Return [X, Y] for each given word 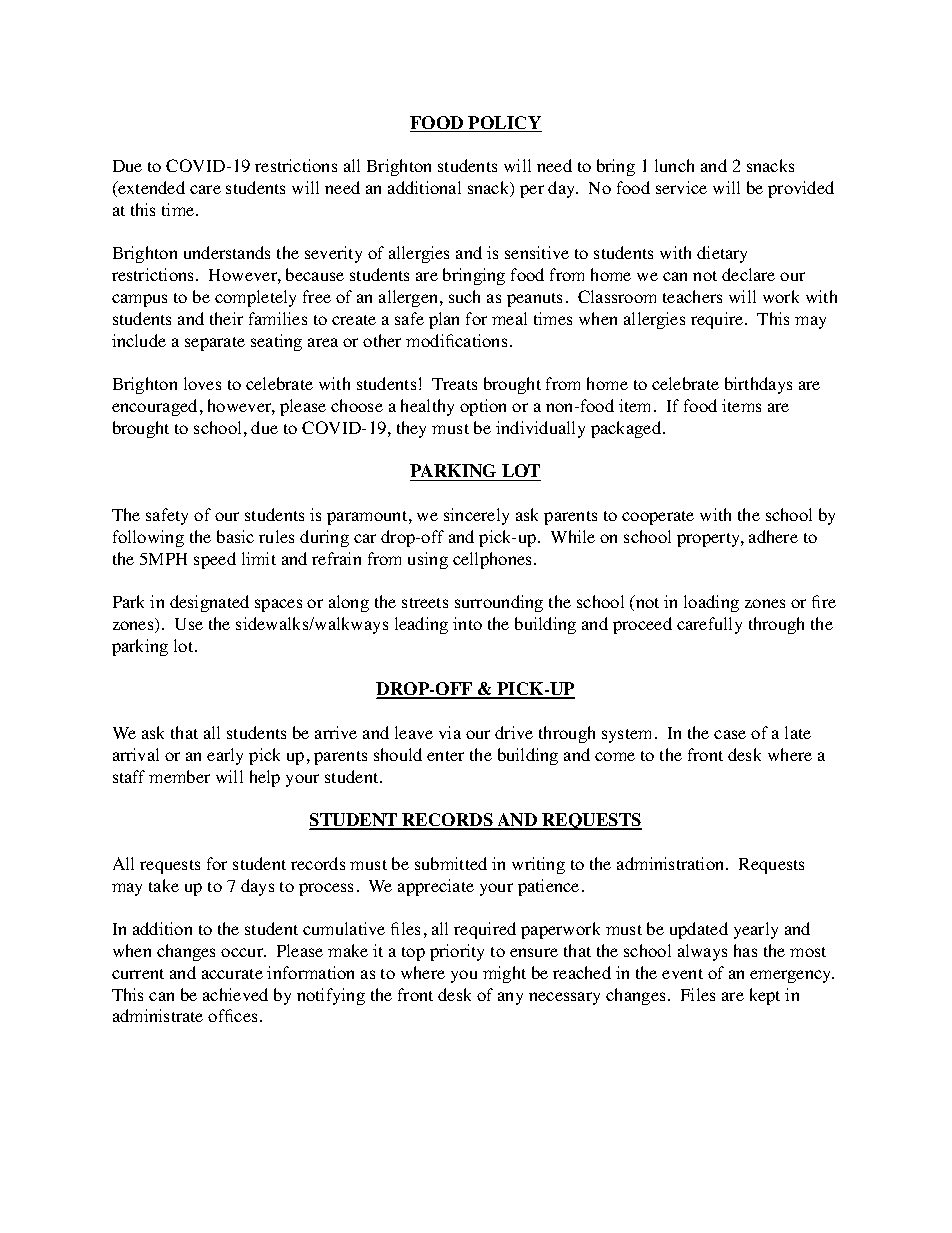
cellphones [494, 560]
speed [215, 560]
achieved [235, 994]
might [504, 974]
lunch [674, 165]
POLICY [504, 124]
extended [150, 189]
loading [711, 603]
